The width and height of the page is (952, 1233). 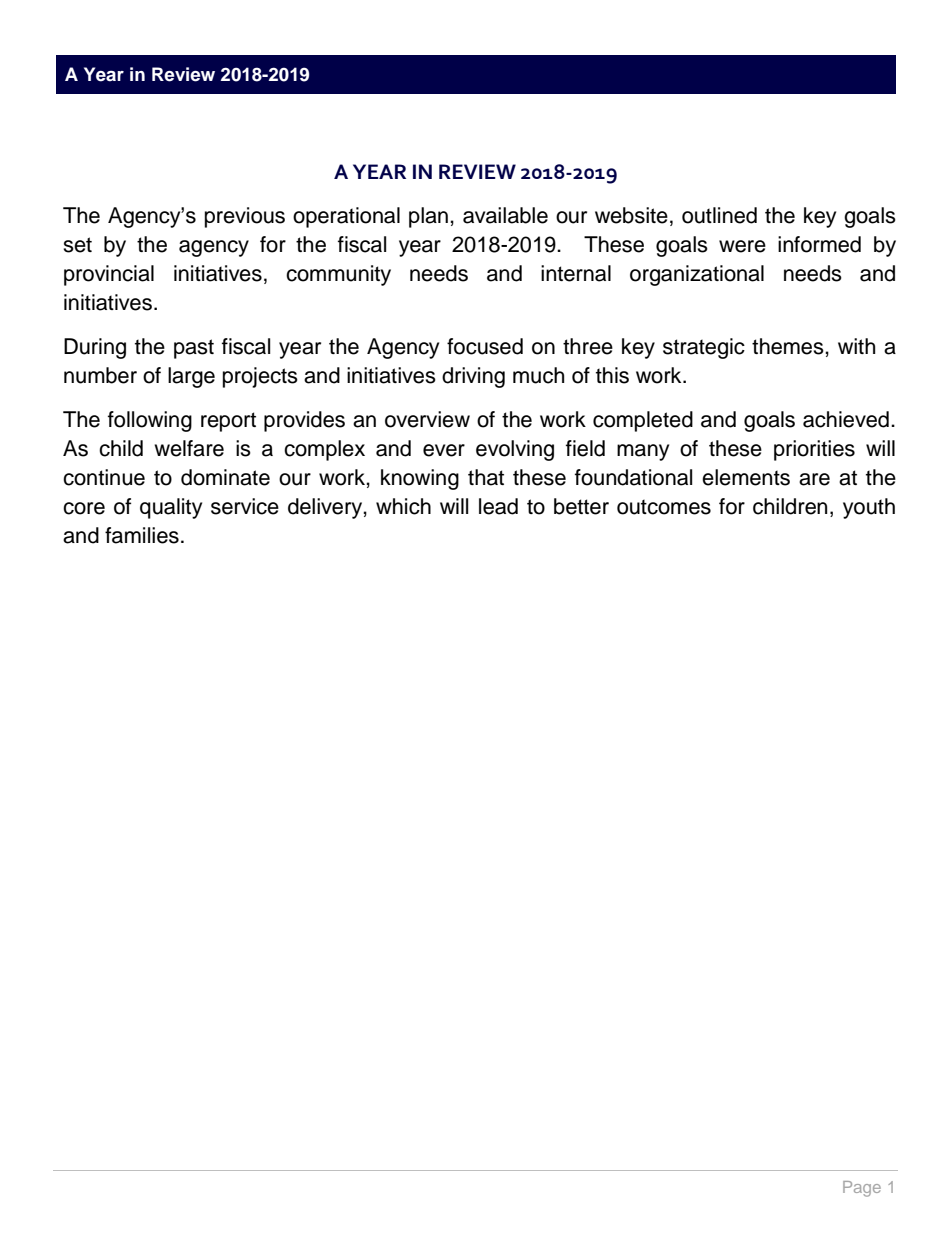 I want to click on provincial, so click(x=109, y=275).
